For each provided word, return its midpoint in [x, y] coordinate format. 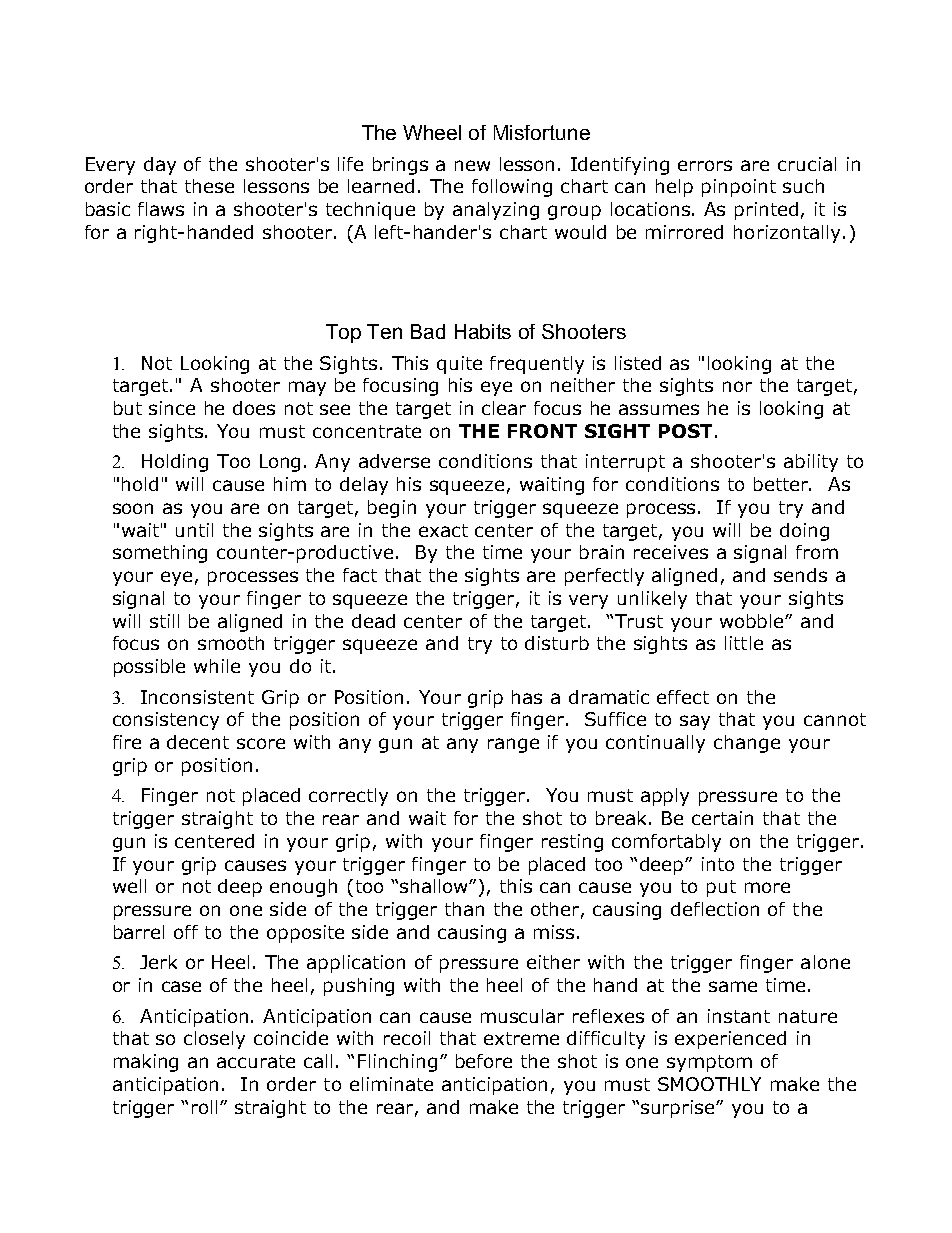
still [164, 621]
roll [204, 1107]
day [160, 166]
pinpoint [739, 188]
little [744, 643]
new [472, 165]
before [484, 1061]
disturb [557, 643]
